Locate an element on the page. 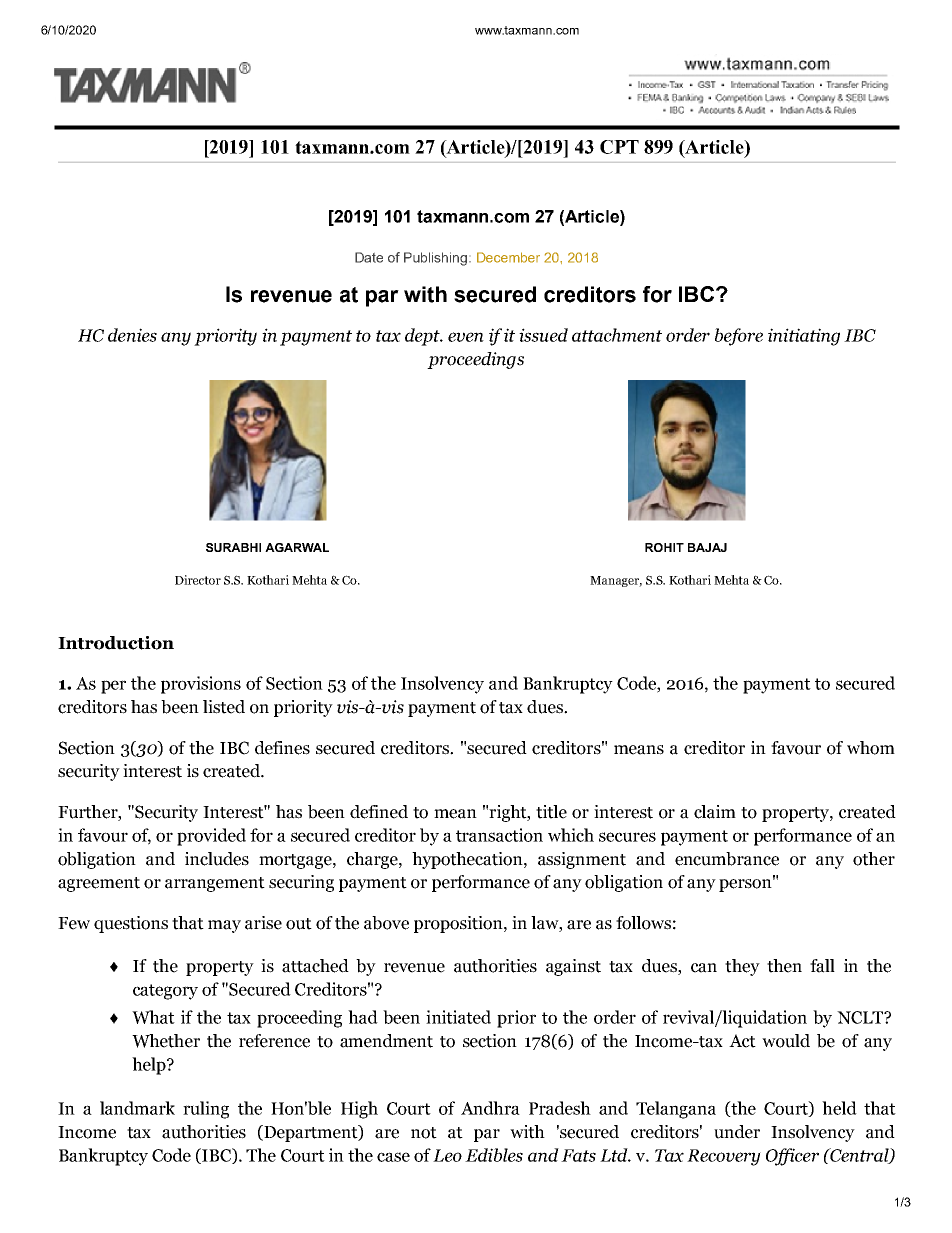 This image has width=952, height=1233. CPT is located at coordinates (619, 147).
